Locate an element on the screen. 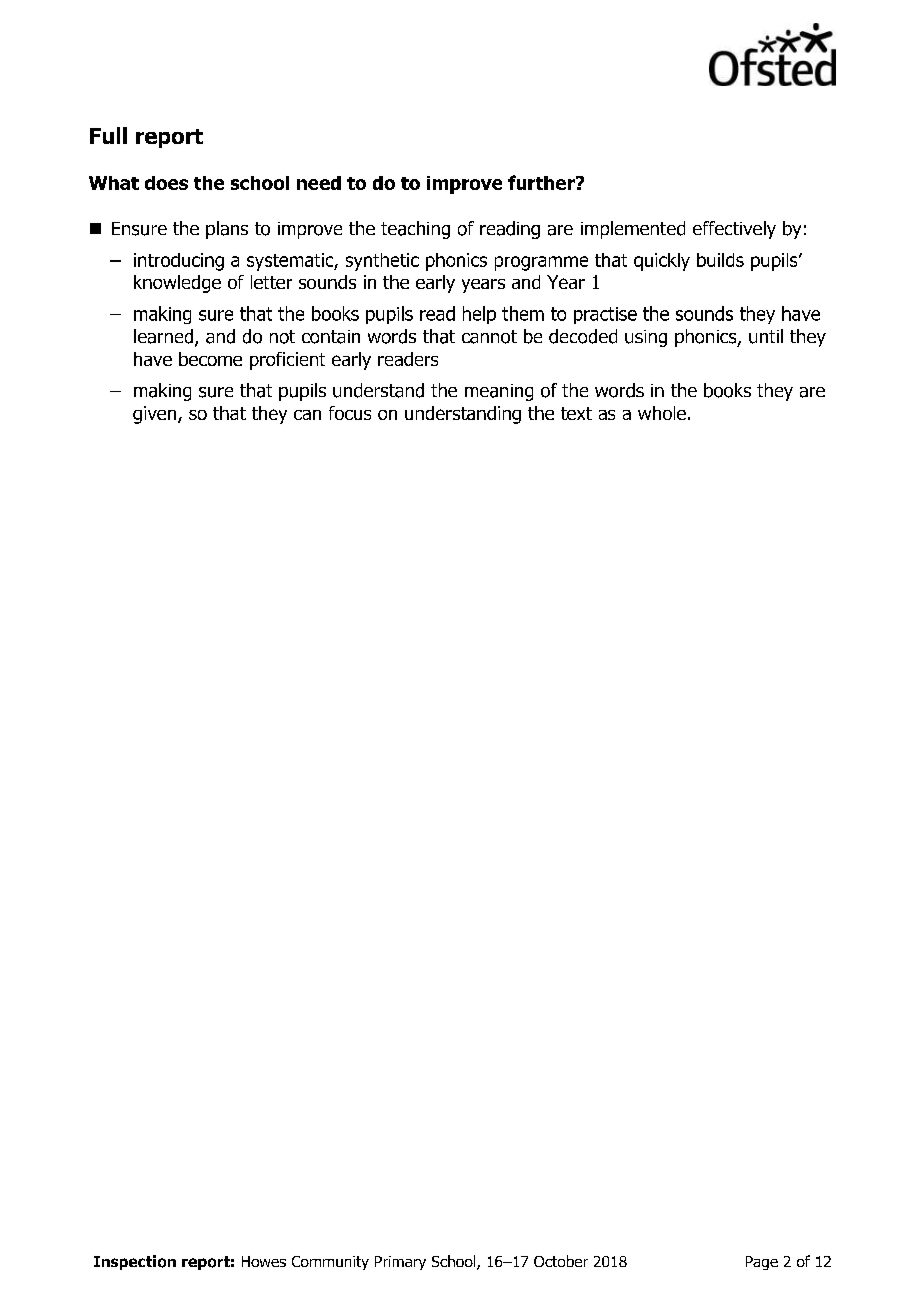 Image resolution: width=924 pixels, height=1310 pixels. Page is located at coordinates (762, 1263).
